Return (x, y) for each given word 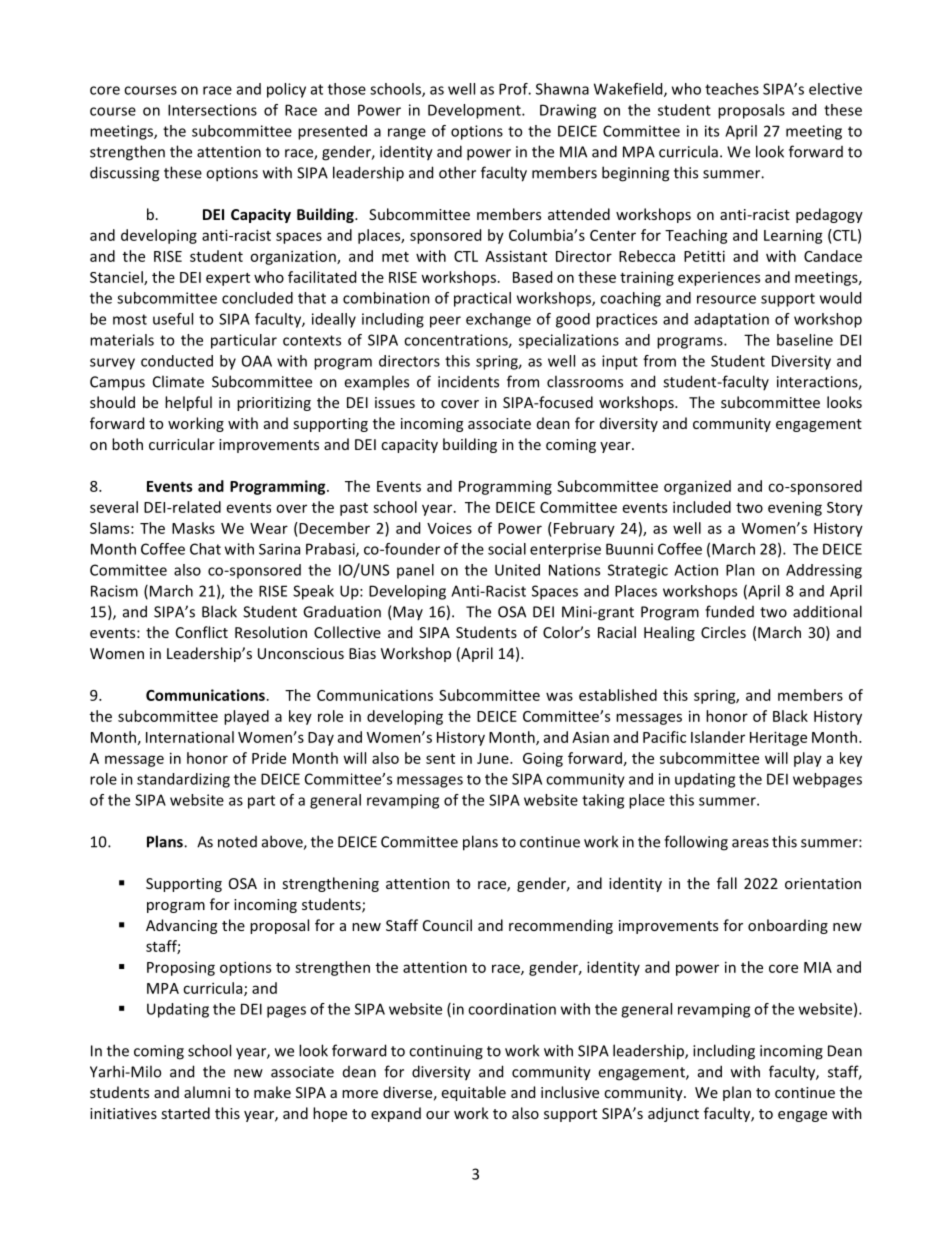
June (494, 758)
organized (697, 487)
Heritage (778, 738)
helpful (188, 403)
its (712, 131)
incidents (468, 382)
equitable (474, 1093)
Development (475, 111)
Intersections (212, 110)
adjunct (673, 1114)
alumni (207, 1092)
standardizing (183, 780)
